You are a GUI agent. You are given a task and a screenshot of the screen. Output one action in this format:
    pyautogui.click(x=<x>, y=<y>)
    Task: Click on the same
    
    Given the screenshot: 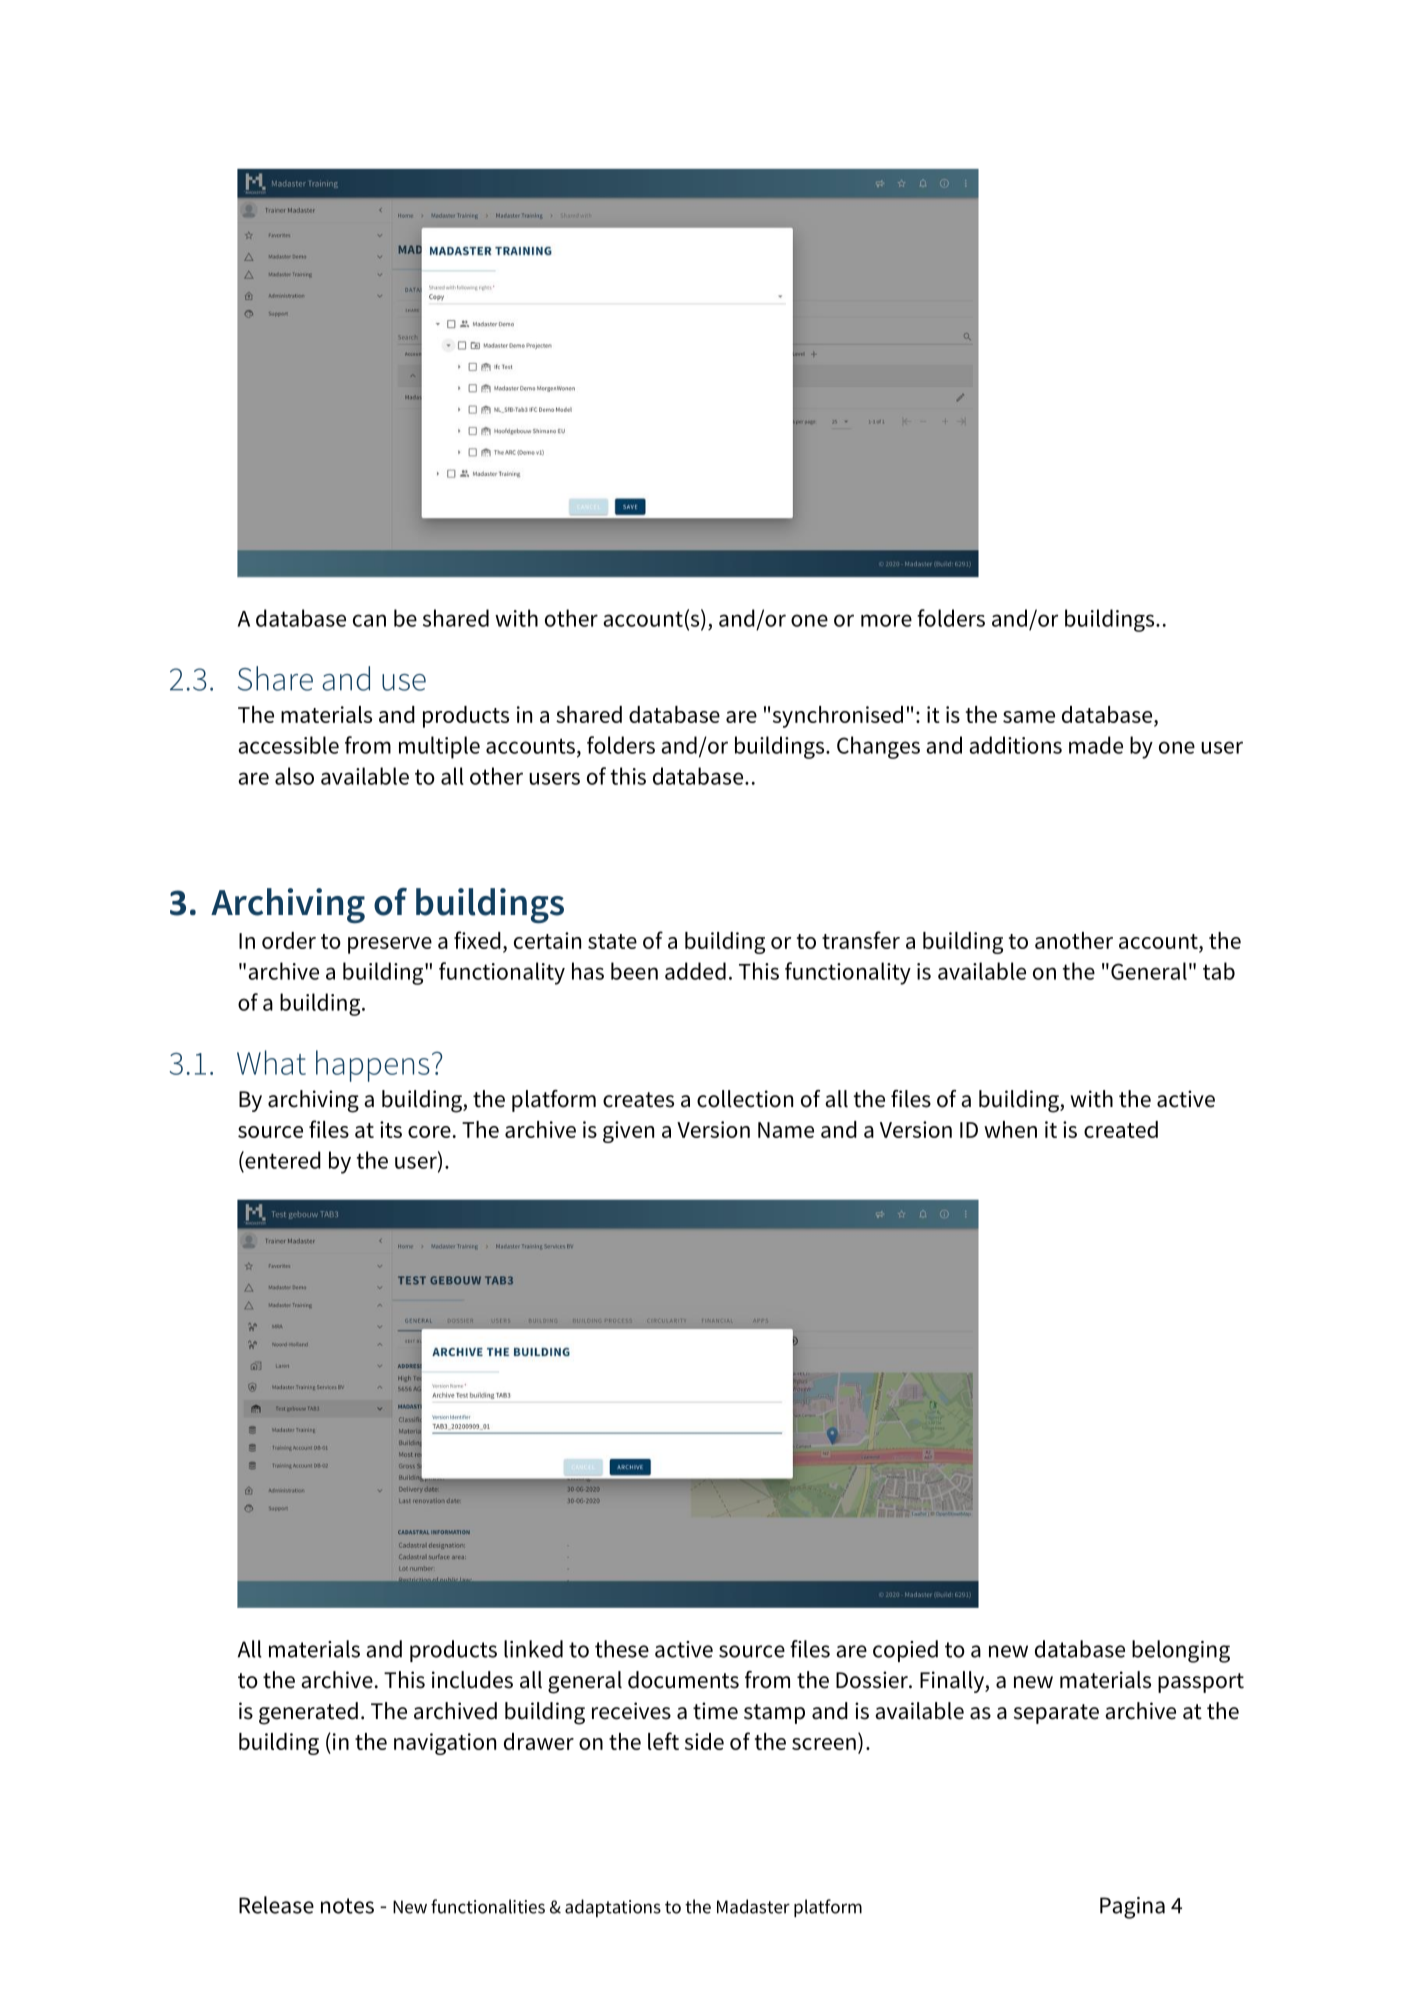 What is the action you would take?
    pyautogui.click(x=1029, y=717)
